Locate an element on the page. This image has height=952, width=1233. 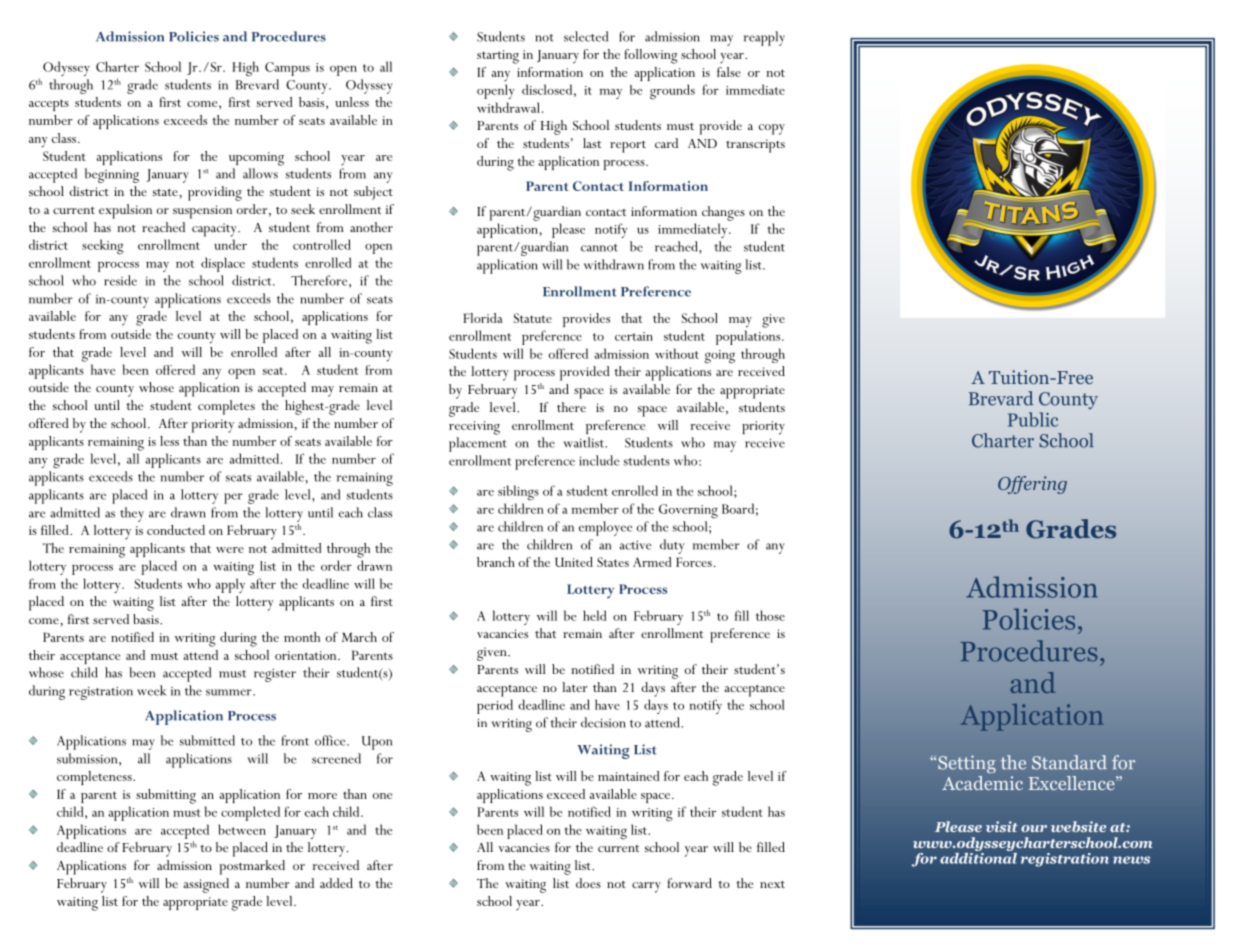
additional is located at coordinates (978, 857).
